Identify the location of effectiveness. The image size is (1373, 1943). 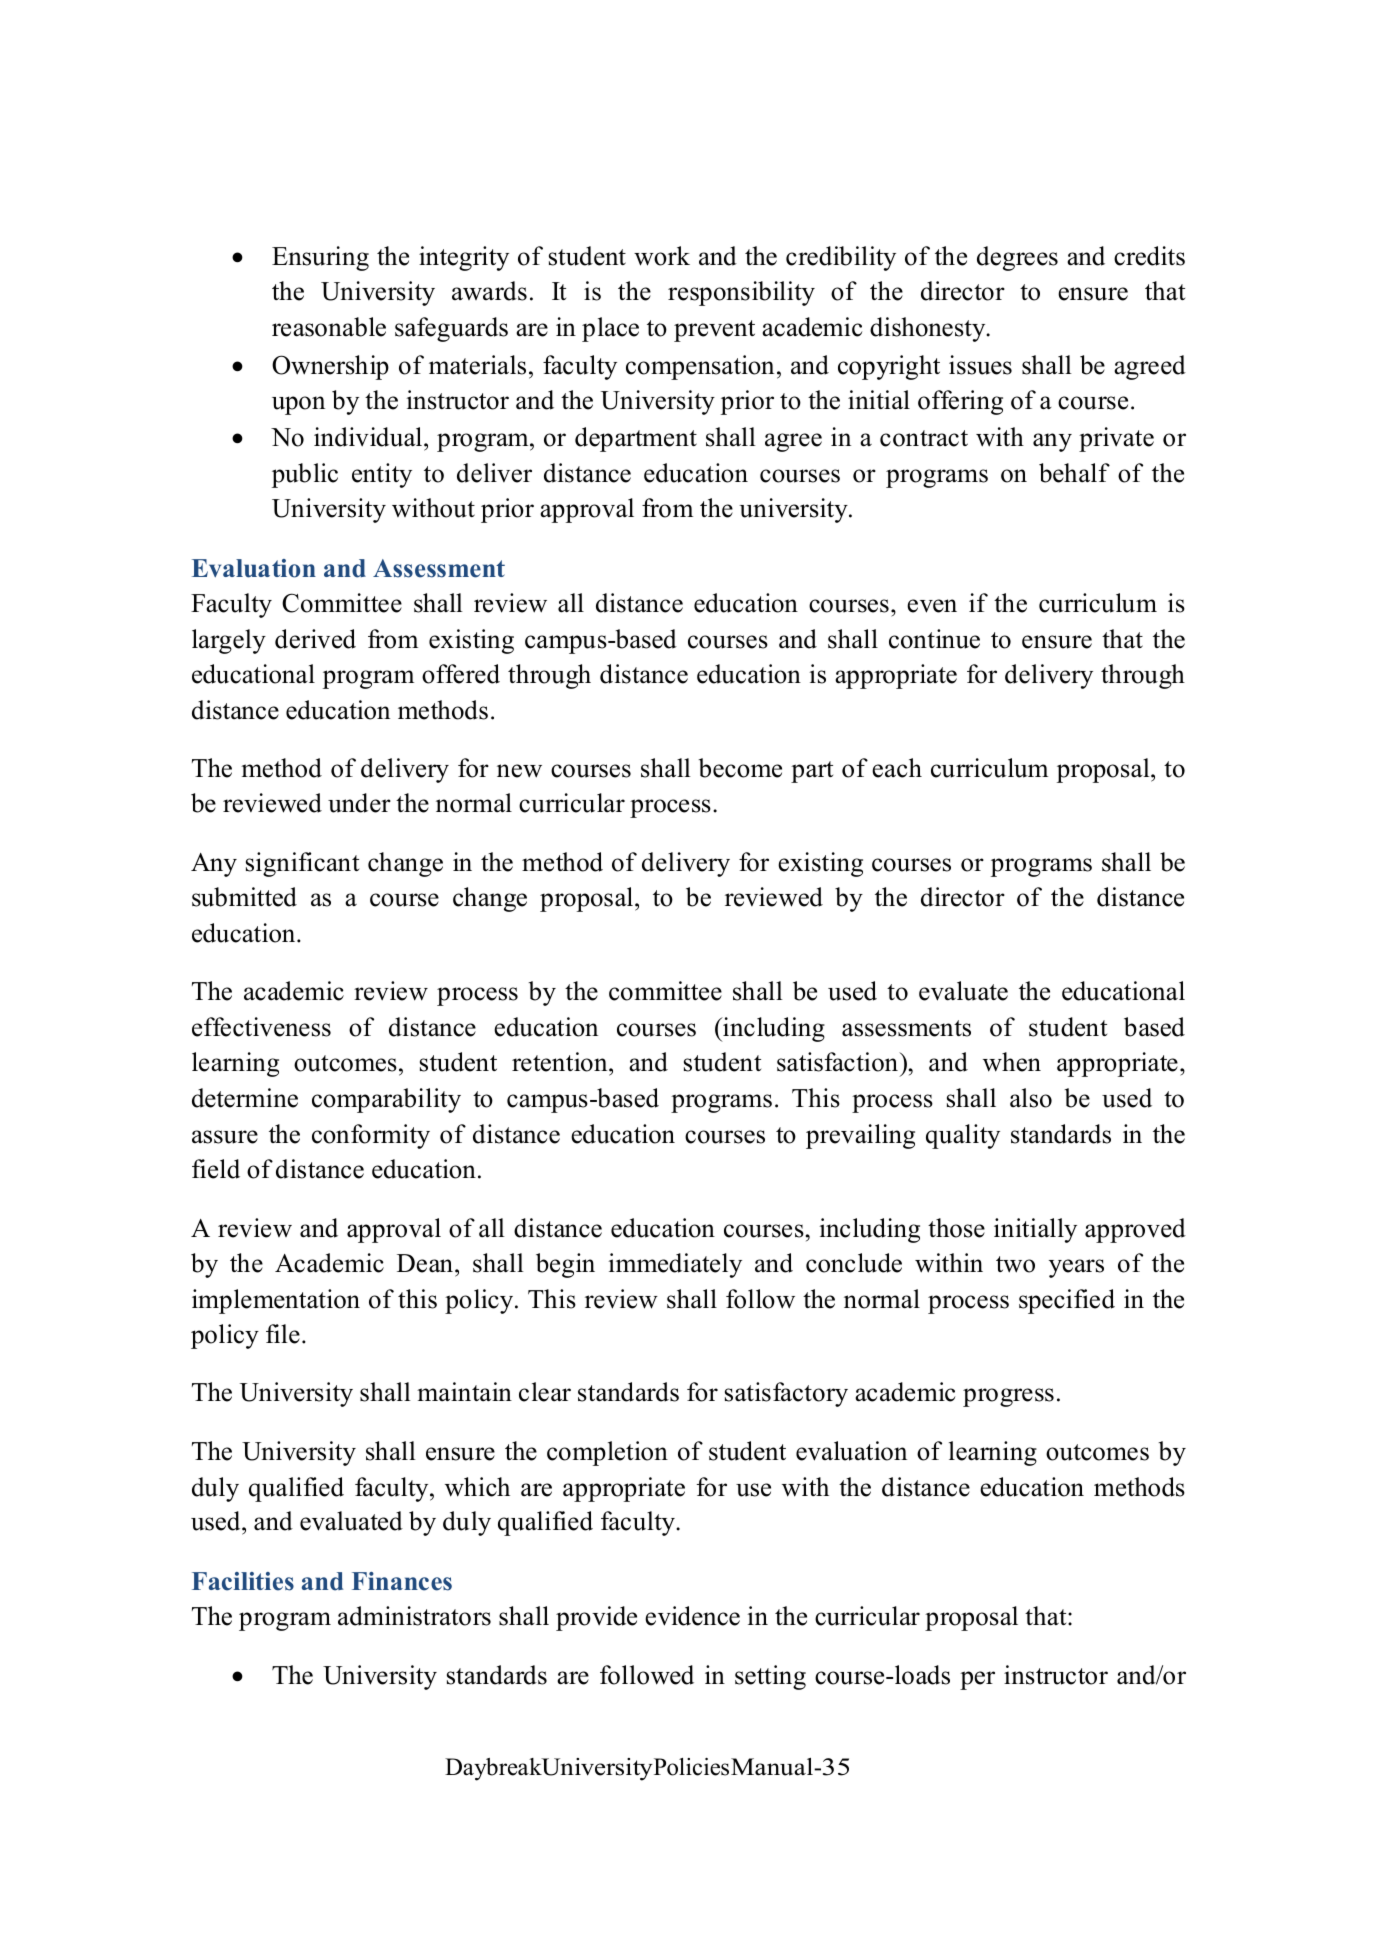
(261, 1027).
